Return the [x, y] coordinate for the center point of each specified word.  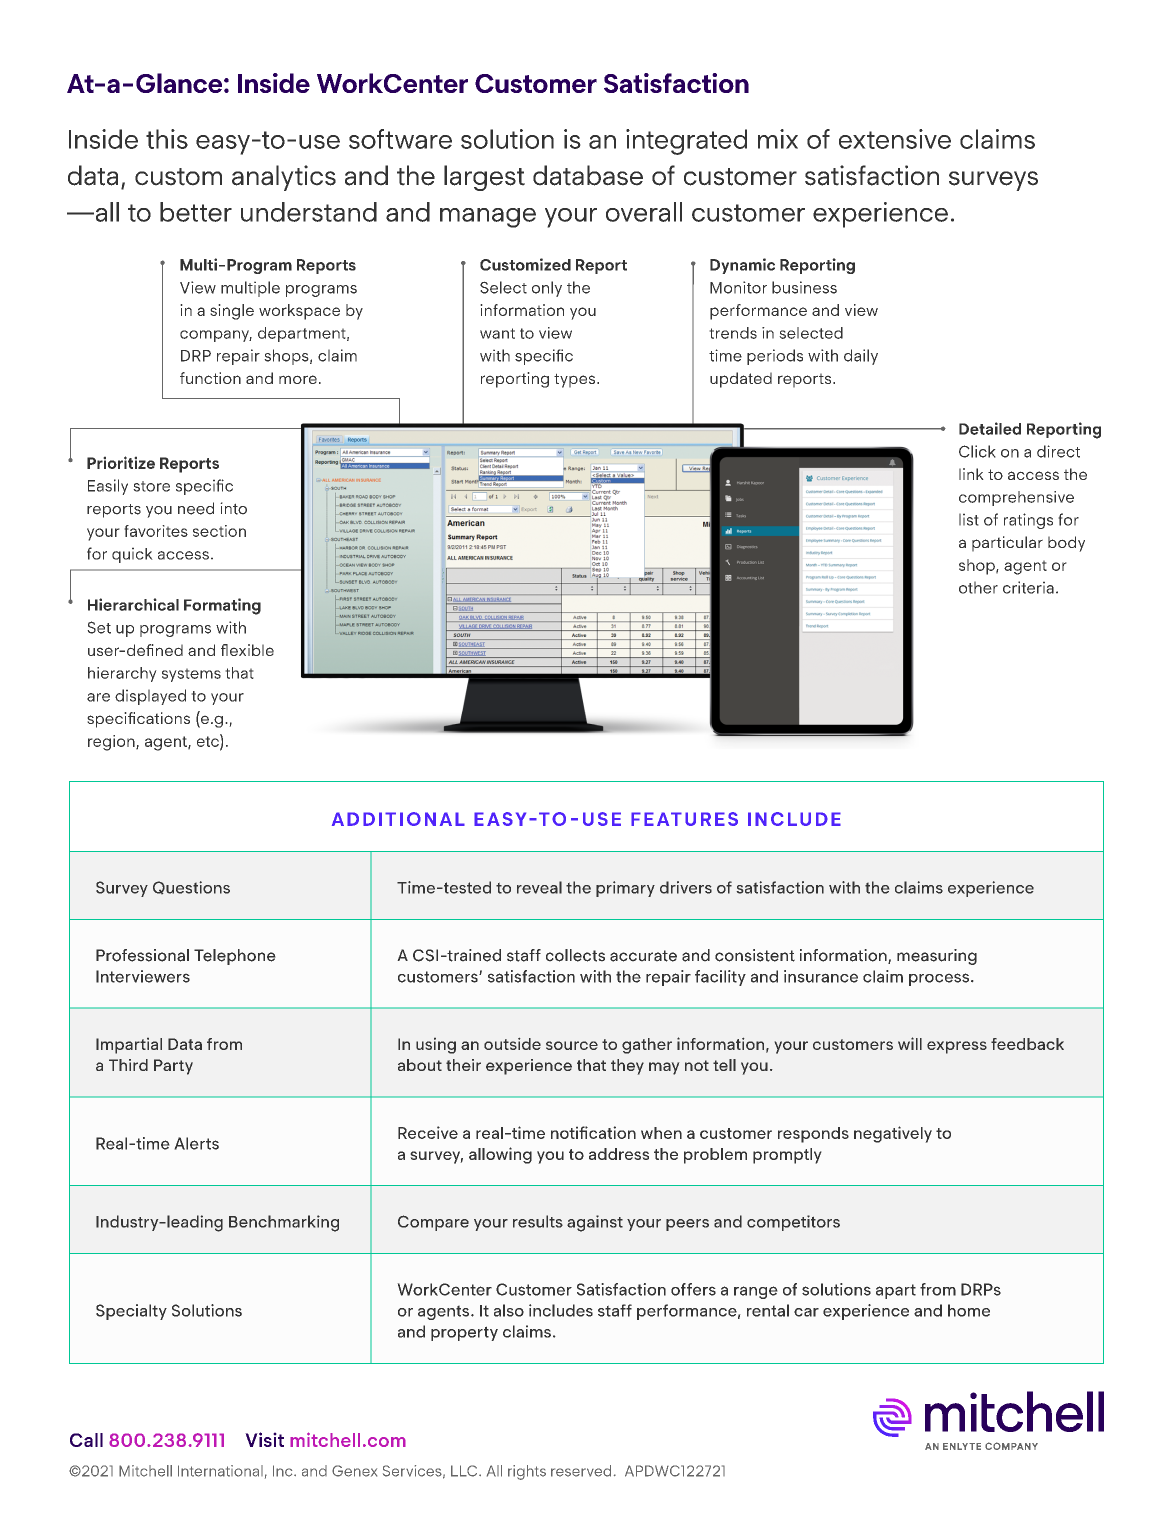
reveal [539, 887]
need [196, 508]
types [576, 380]
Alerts [196, 1143]
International [220, 1471]
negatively [893, 1134]
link [971, 474]
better [196, 212]
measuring [937, 957]
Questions [191, 887]
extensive [895, 139]
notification [593, 1132]
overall [644, 212]
